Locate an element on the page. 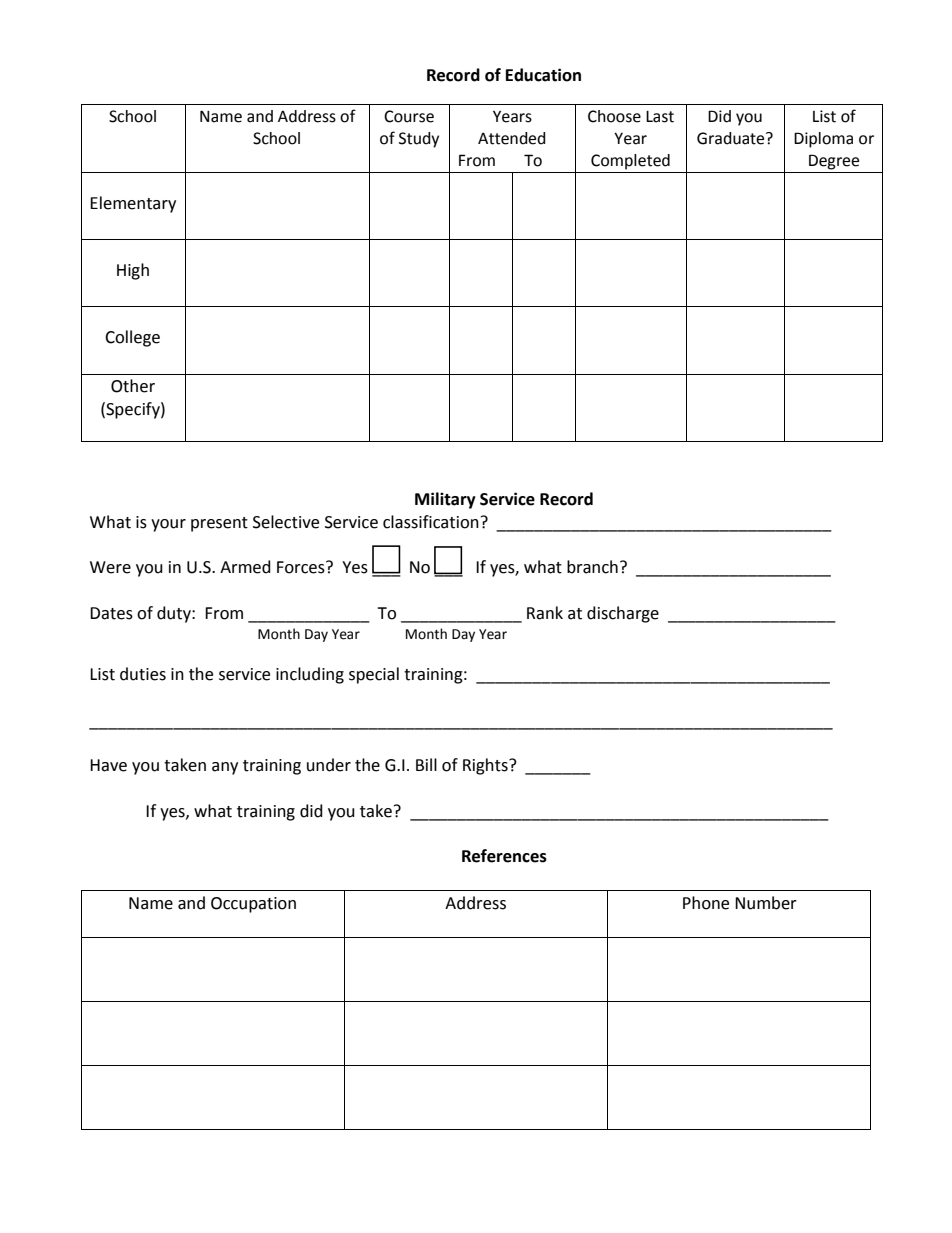  Graduate is located at coordinates (732, 138).
